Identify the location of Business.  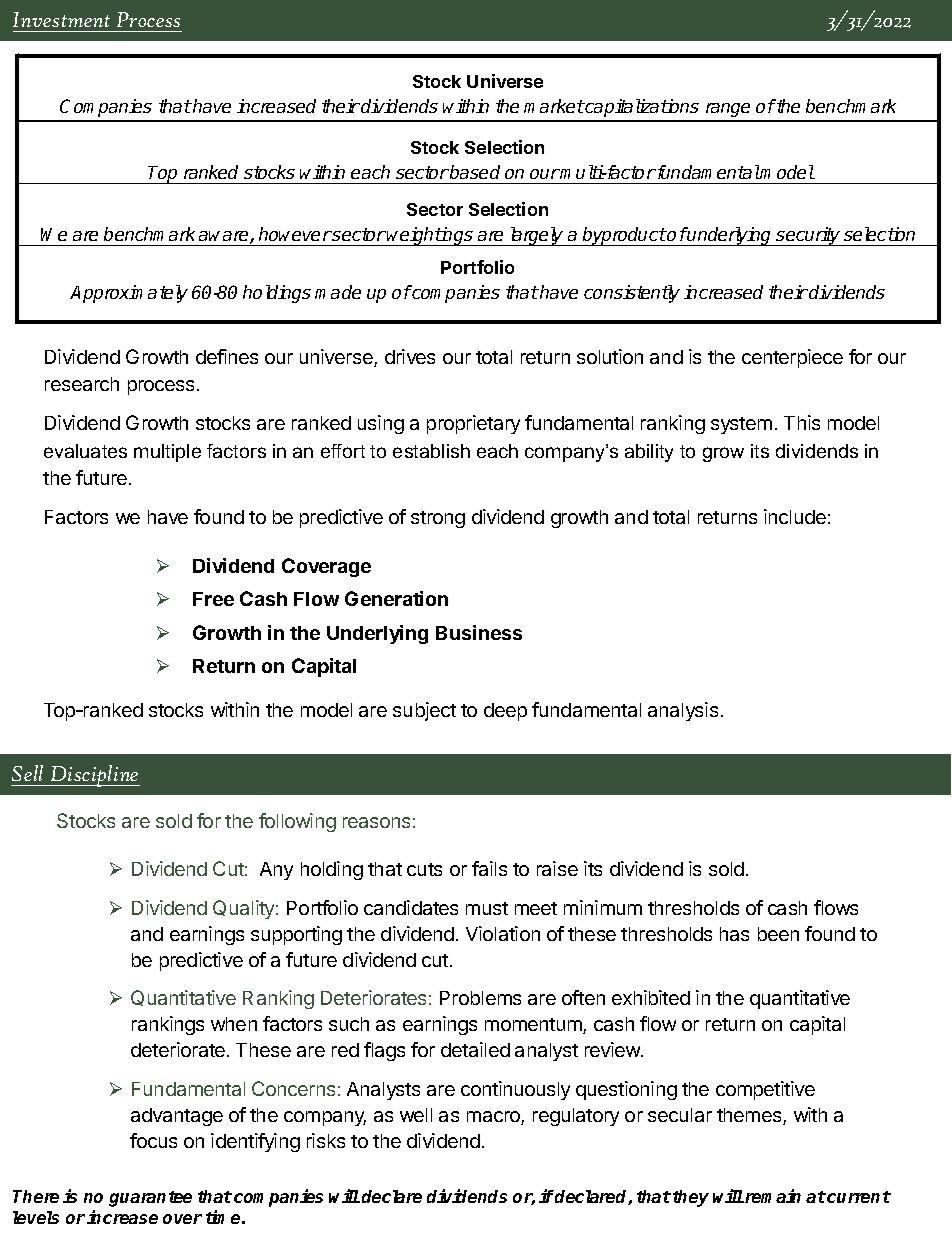
(479, 632).
